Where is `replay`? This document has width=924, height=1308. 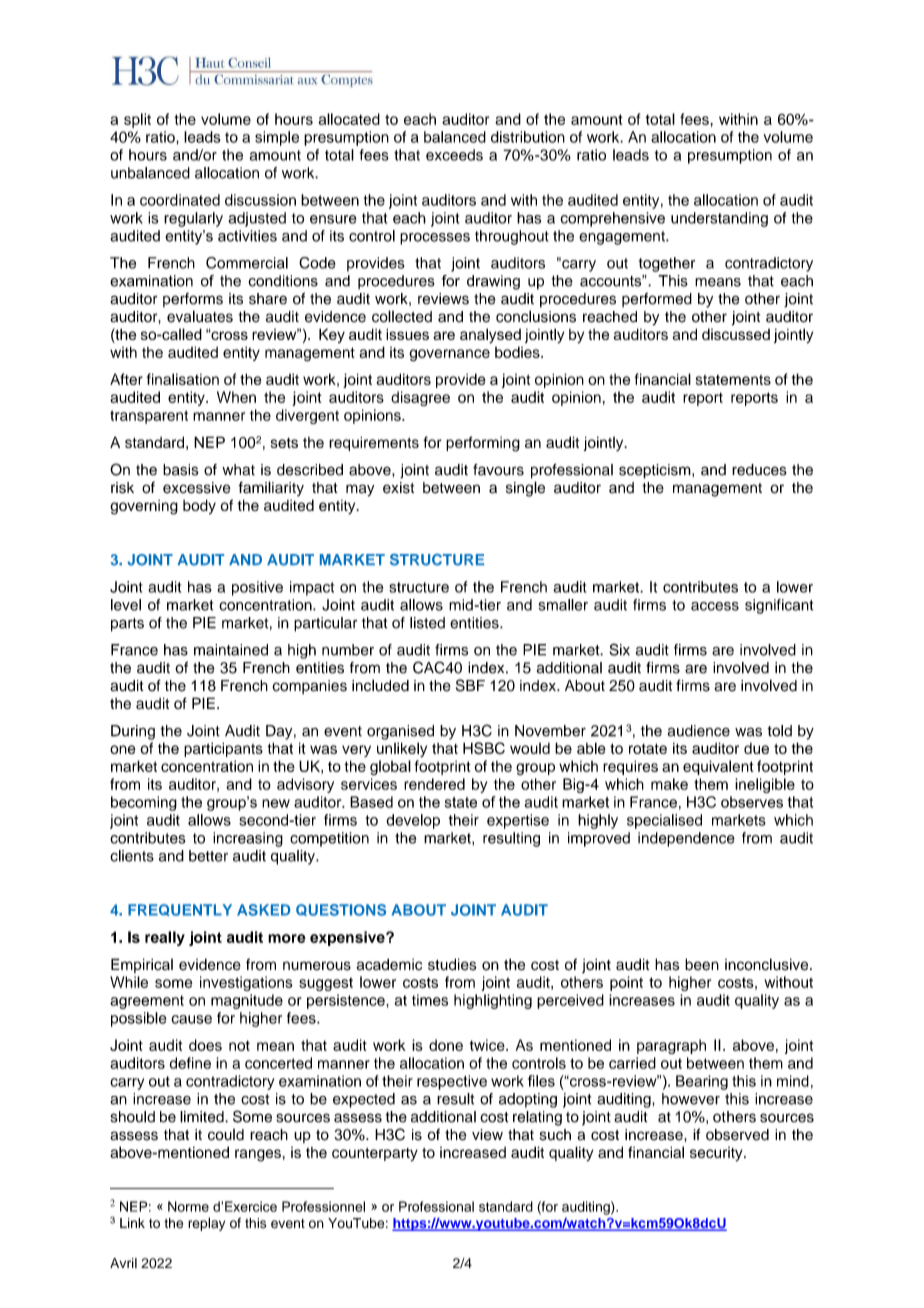 replay is located at coordinates (206, 1224).
